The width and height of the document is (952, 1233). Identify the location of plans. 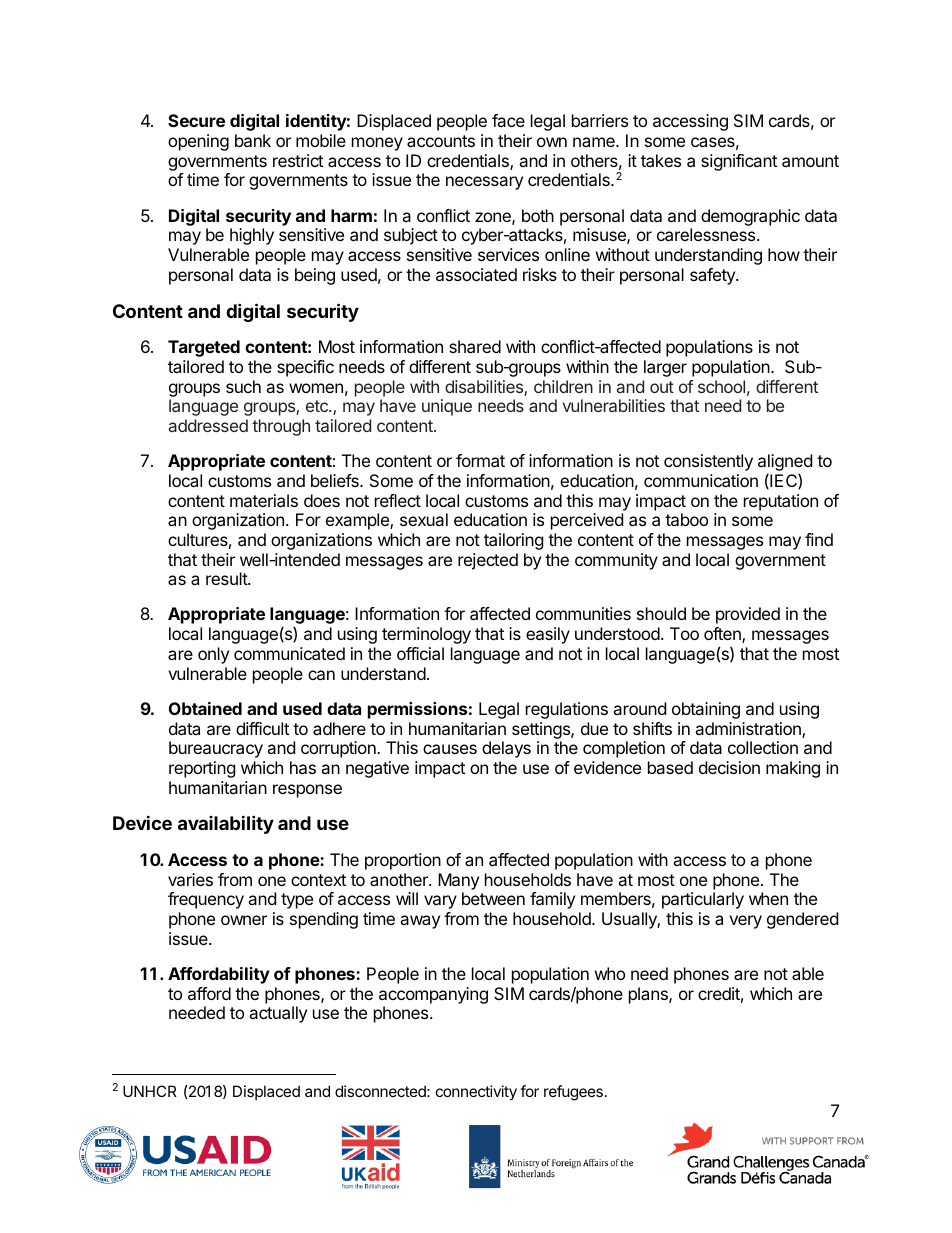
(649, 995).
